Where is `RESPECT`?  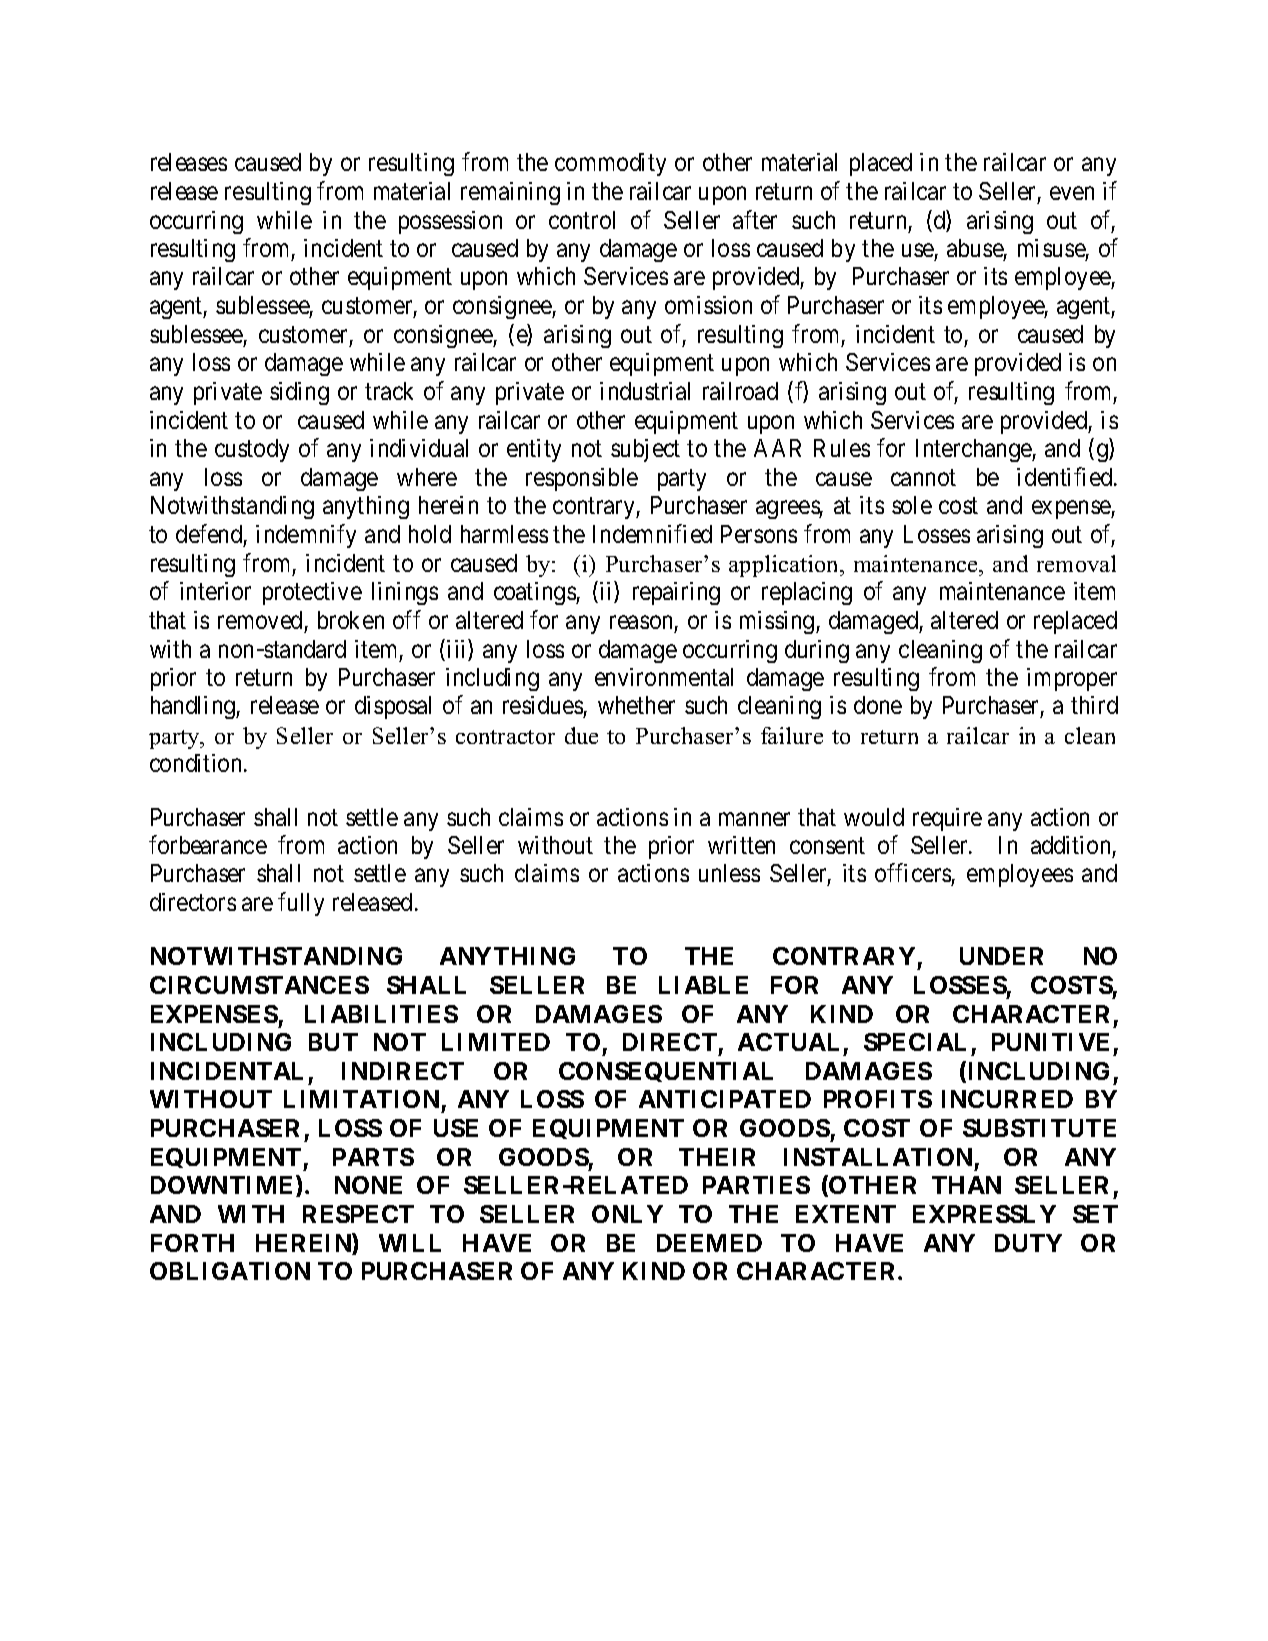 RESPECT is located at coordinates (358, 1214).
